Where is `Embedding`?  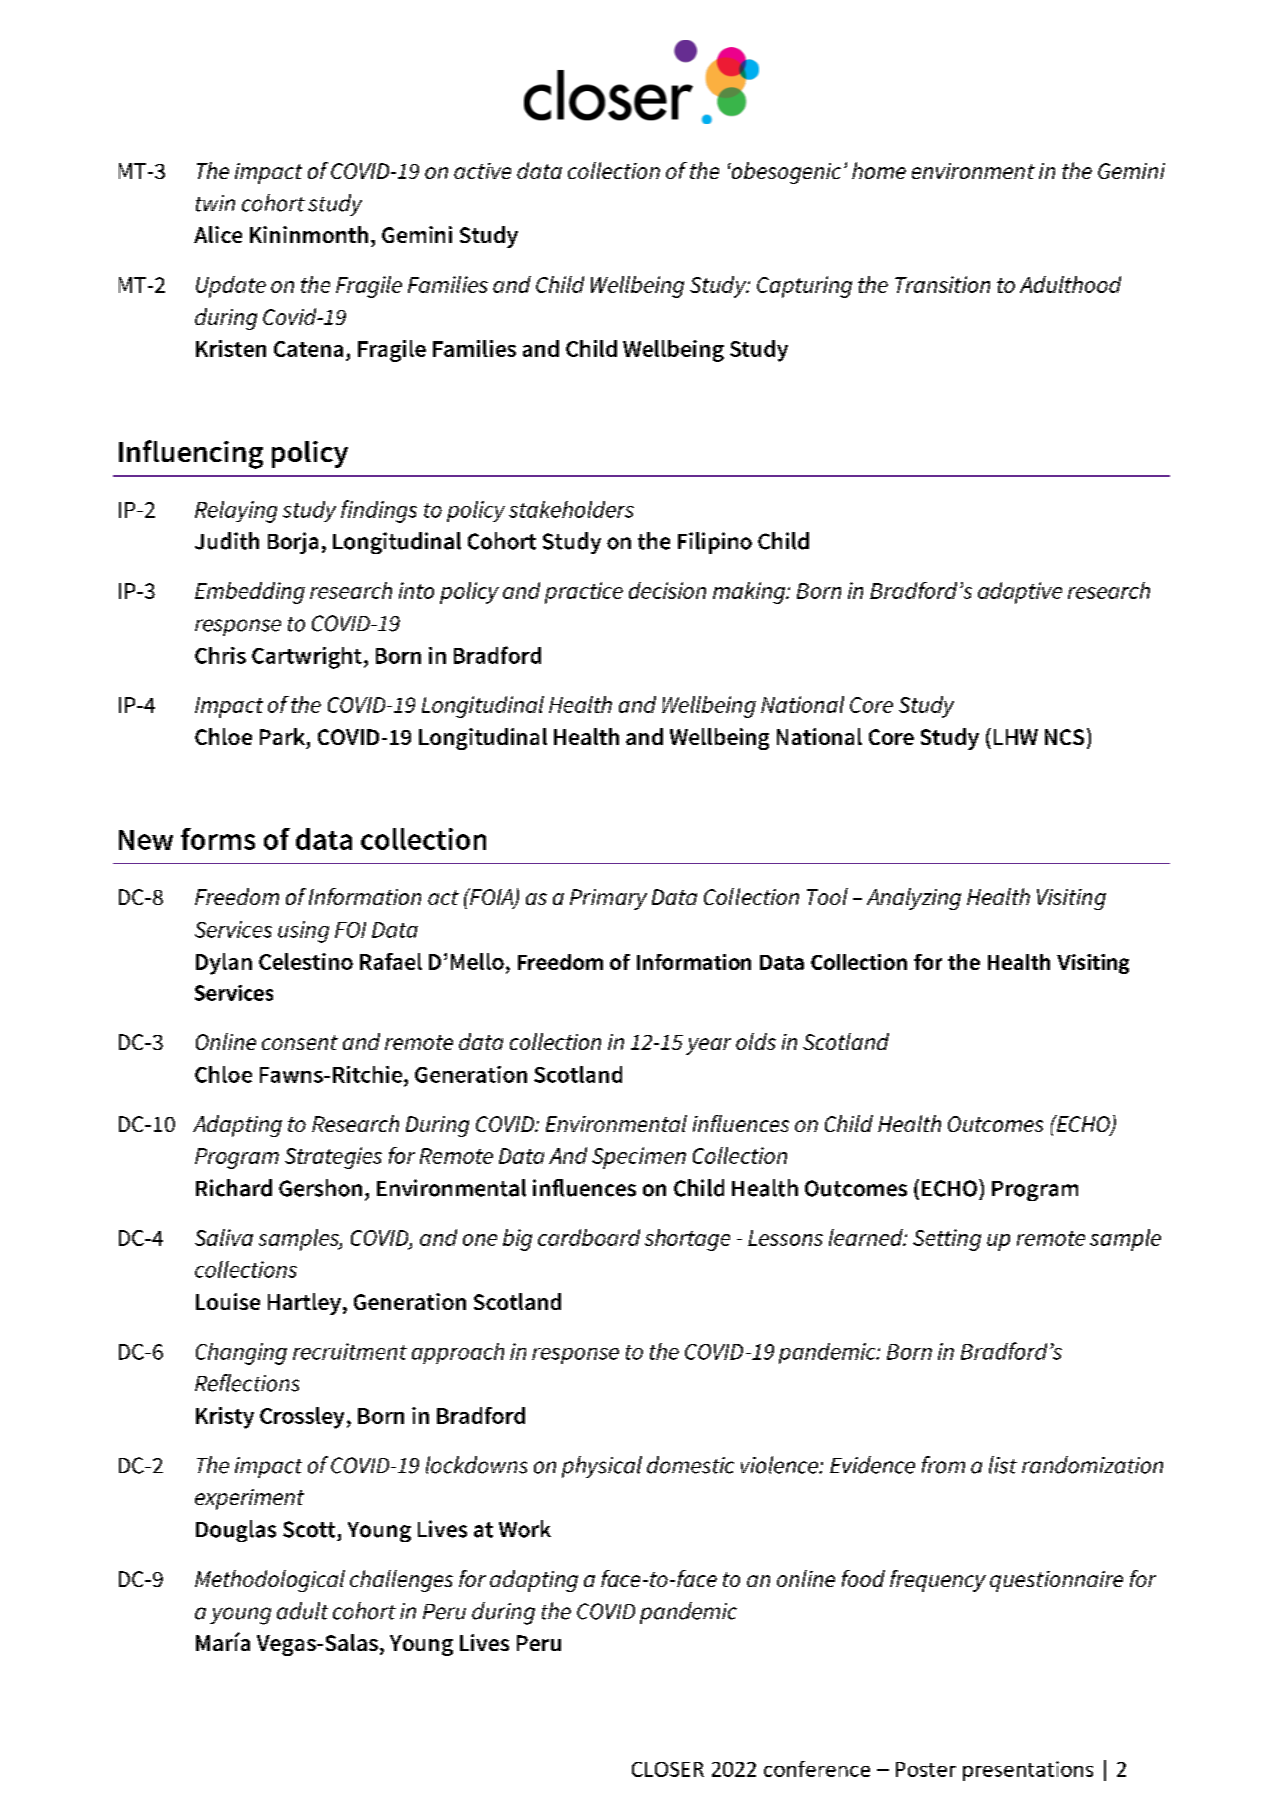 Embedding is located at coordinates (250, 593).
